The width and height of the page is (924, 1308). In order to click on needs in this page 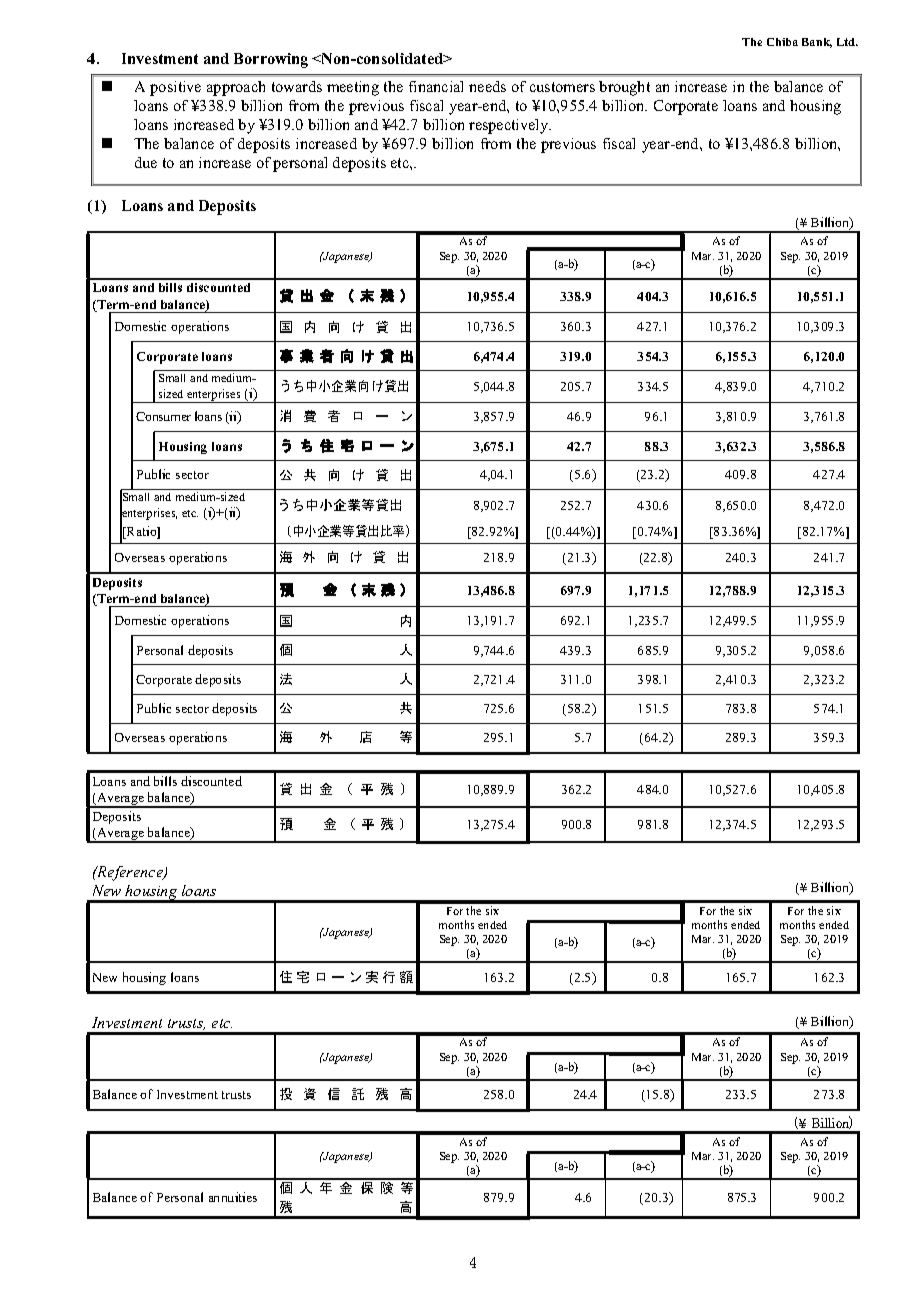, I will do `click(487, 86)`.
